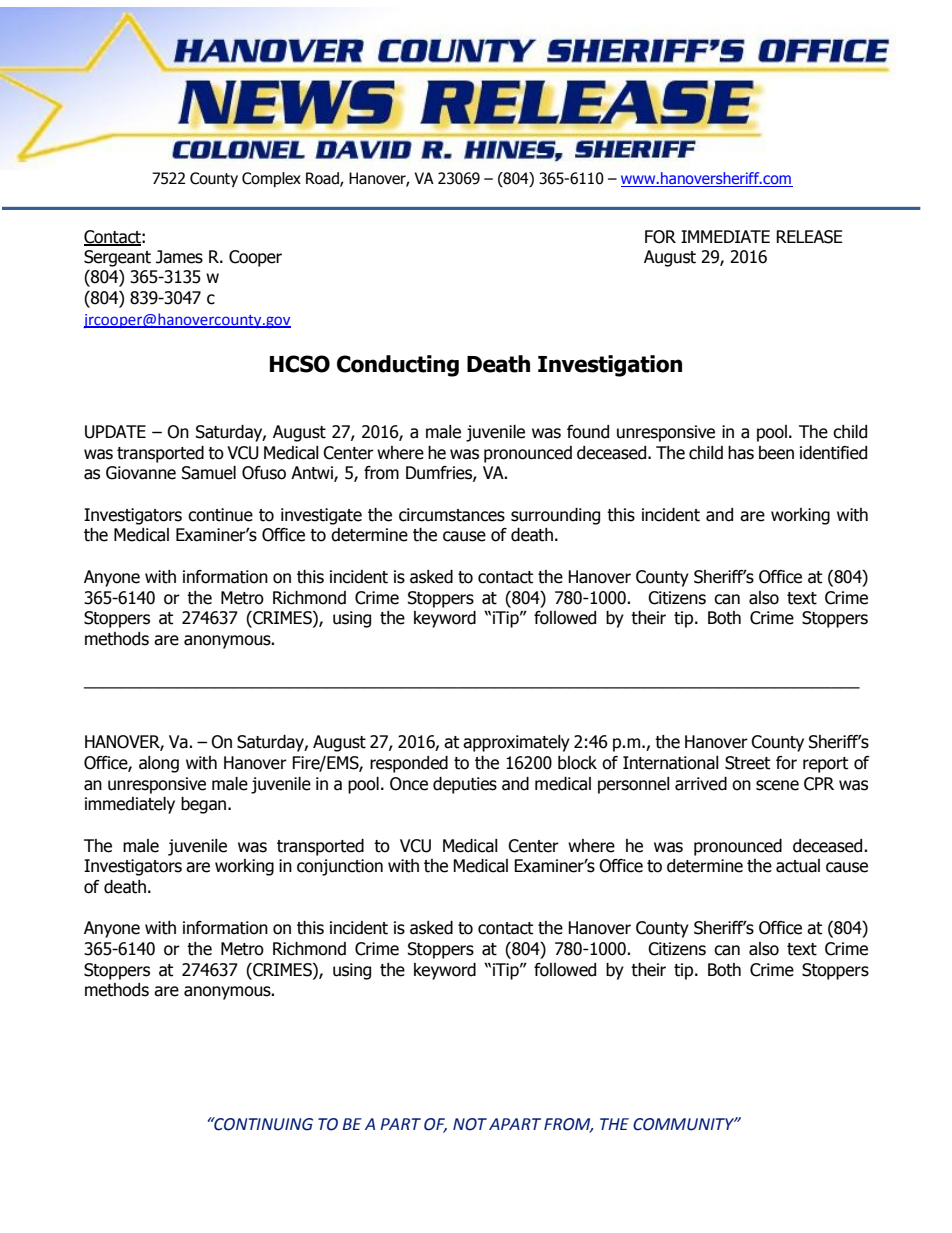 Image resolution: width=952 pixels, height=1233 pixels. What do you see at coordinates (159, 764) in the page?
I see `along` at bounding box center [159, 764].
